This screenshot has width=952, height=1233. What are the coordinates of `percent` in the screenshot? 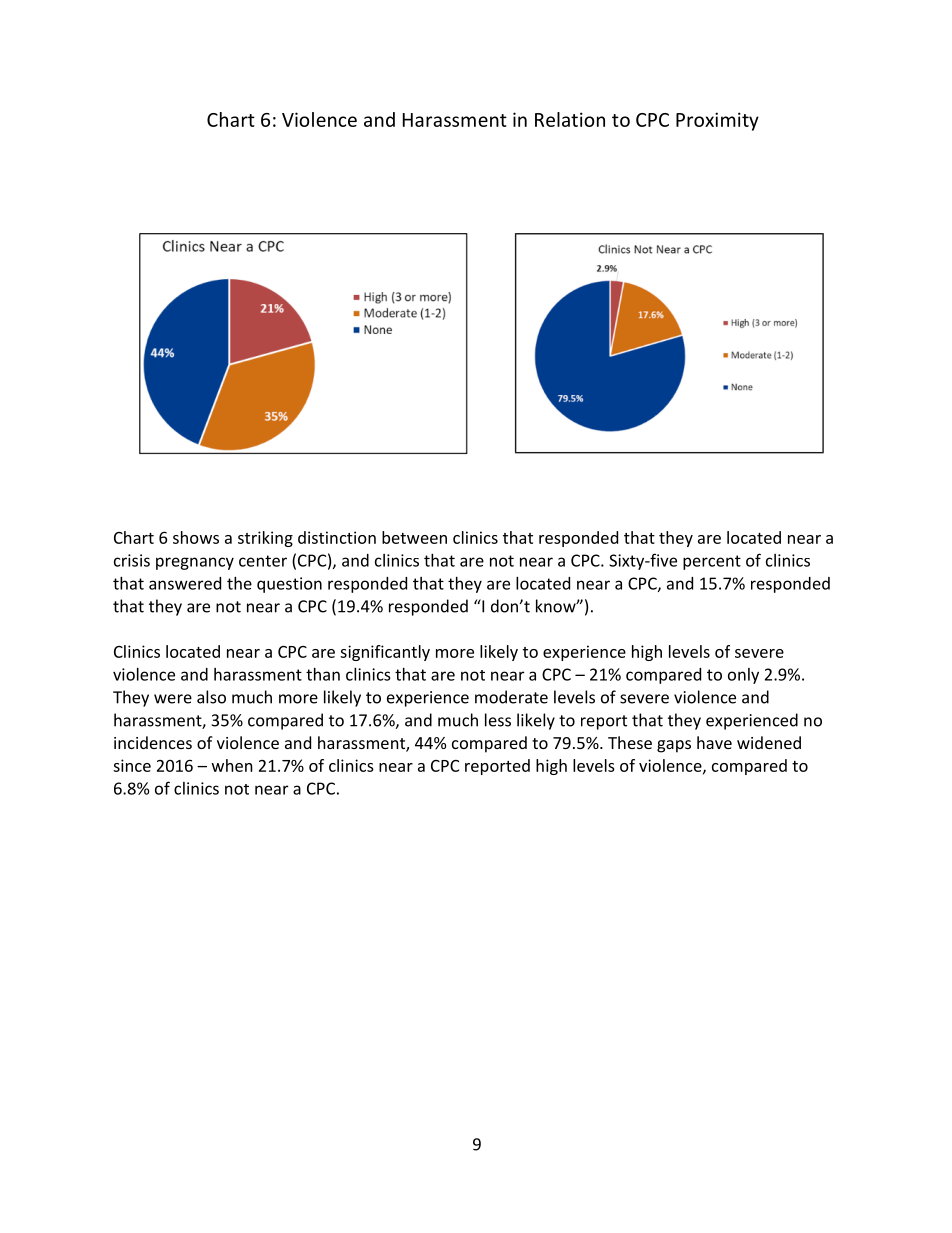 It's located at (712, 562).
